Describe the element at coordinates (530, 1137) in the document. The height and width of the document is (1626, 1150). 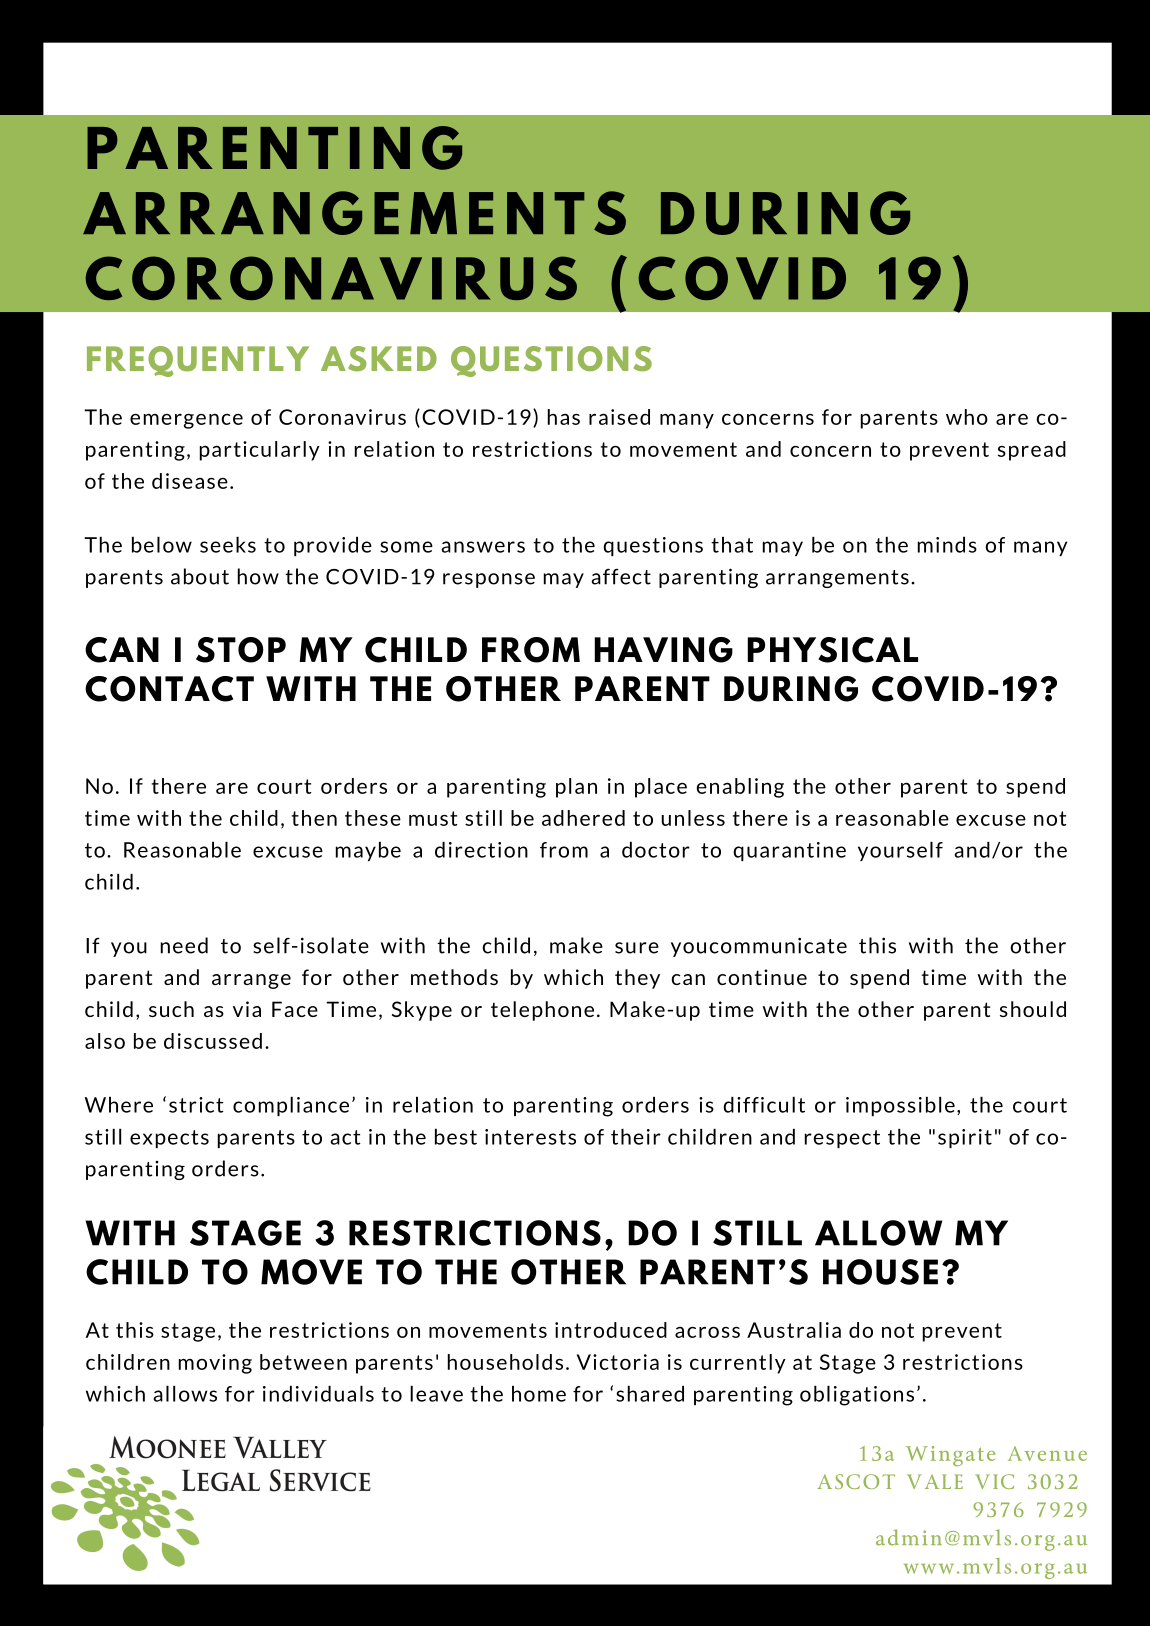
I see `interests` at that location.
